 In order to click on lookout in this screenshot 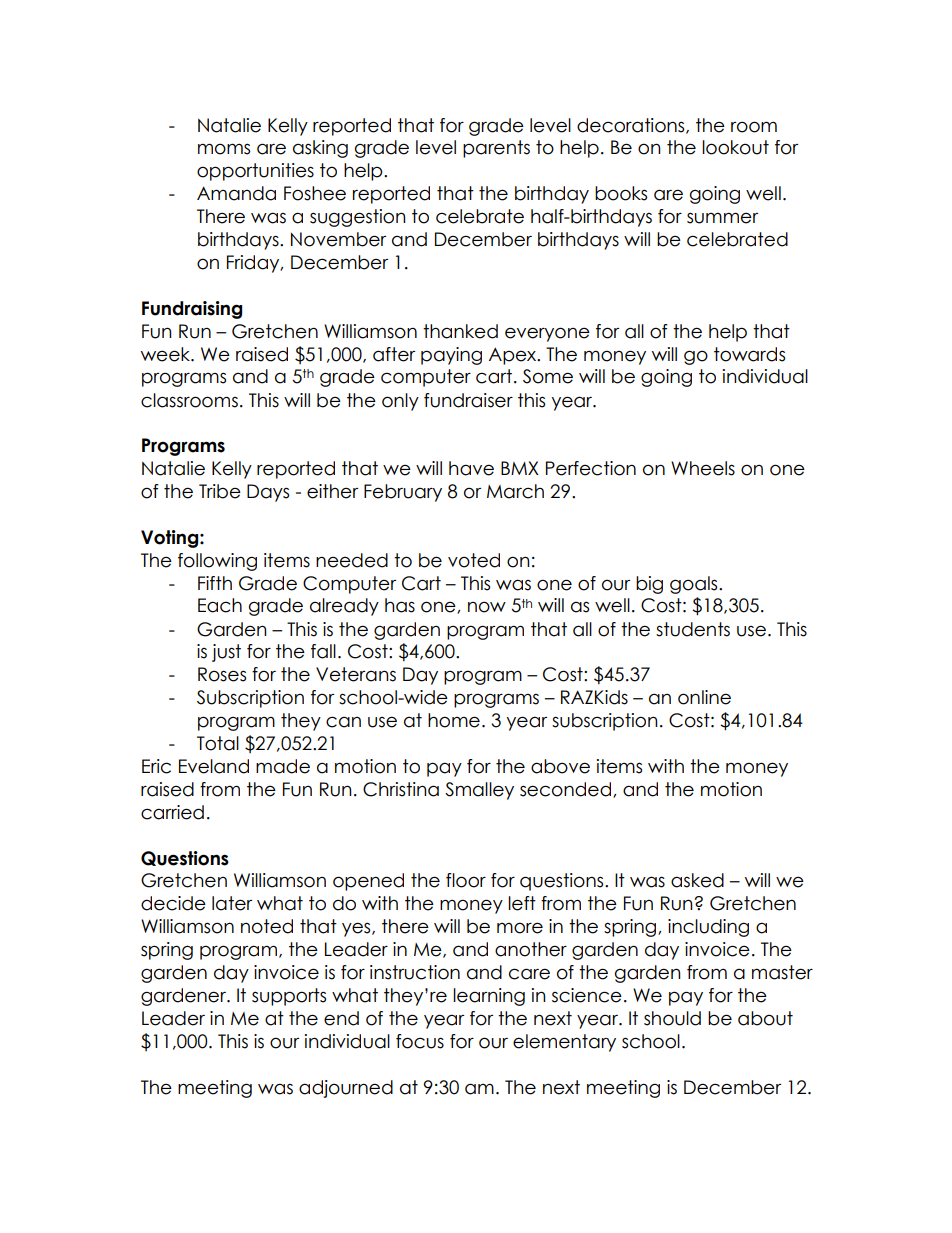, I will do `click(735, 147)`.
